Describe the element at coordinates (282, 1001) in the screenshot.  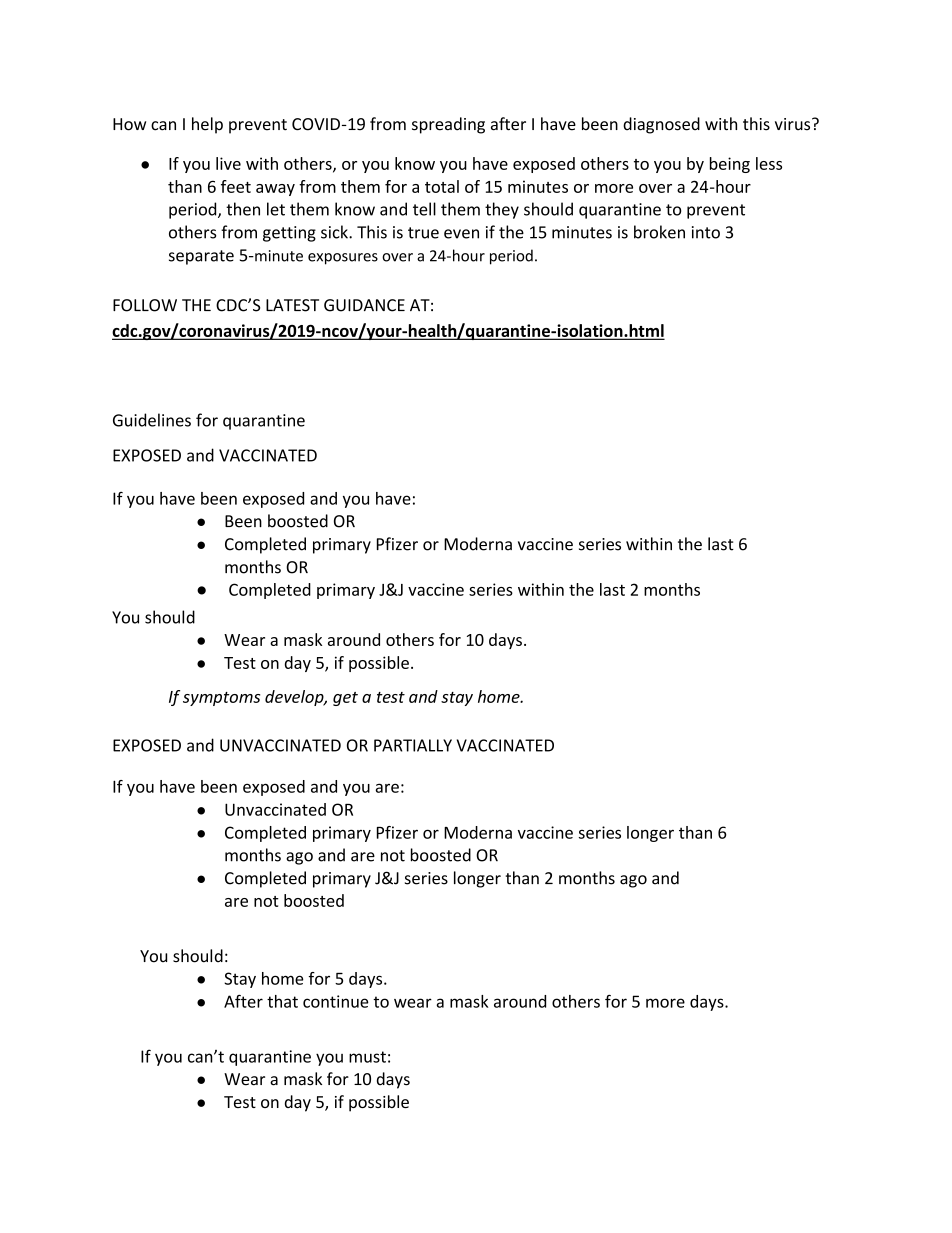
I see `that` at that location.
